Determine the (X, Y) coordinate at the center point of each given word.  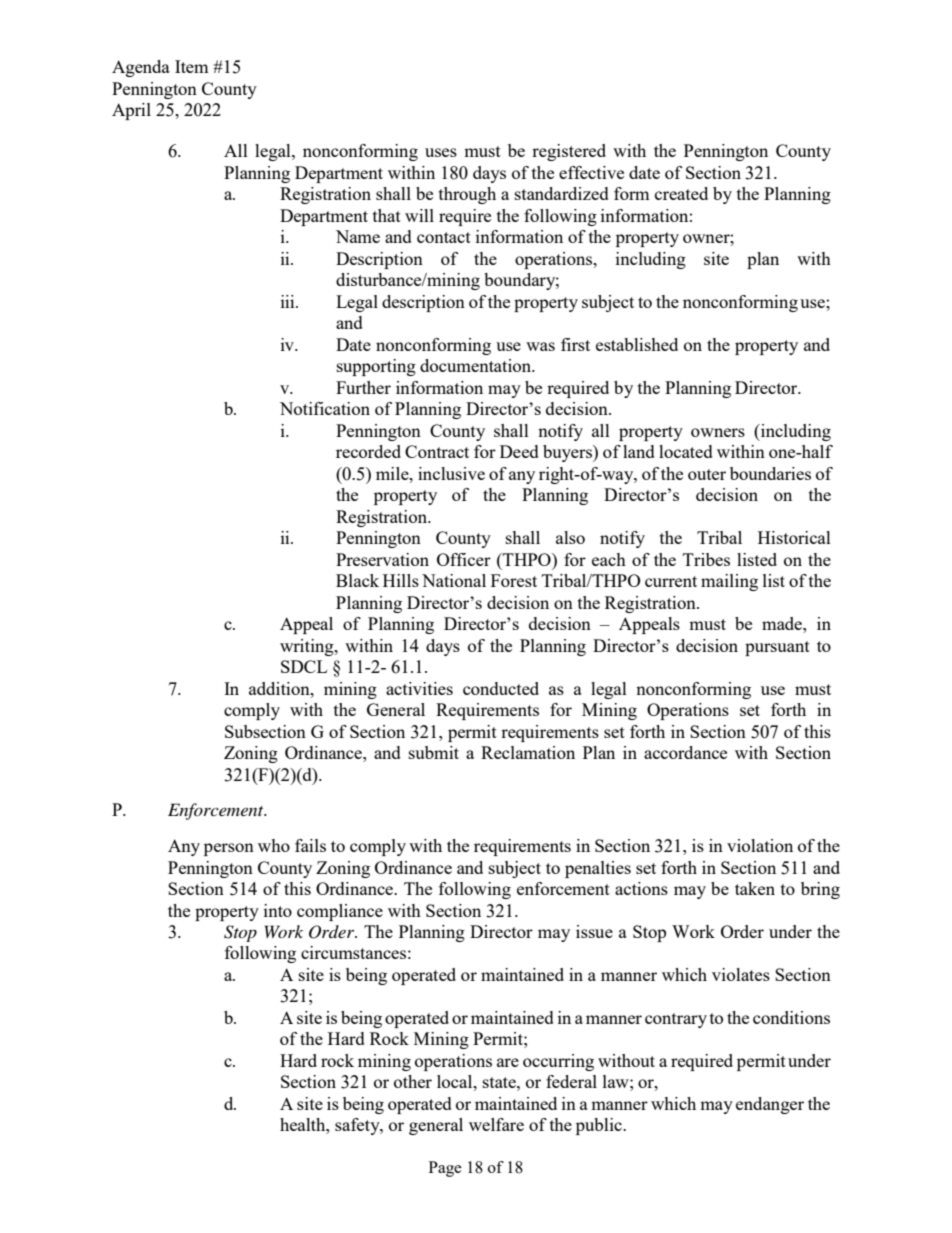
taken (755, 888)
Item (192, 66)
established (637, 344)
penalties (598, 869)
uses (441, 152)
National (454, 580)
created (681, 193)
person (229, 849)
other (413, 1081)
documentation (477, 365)
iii (289, 301)
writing (308, 647)
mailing (729, 582)
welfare (496, 1124)
